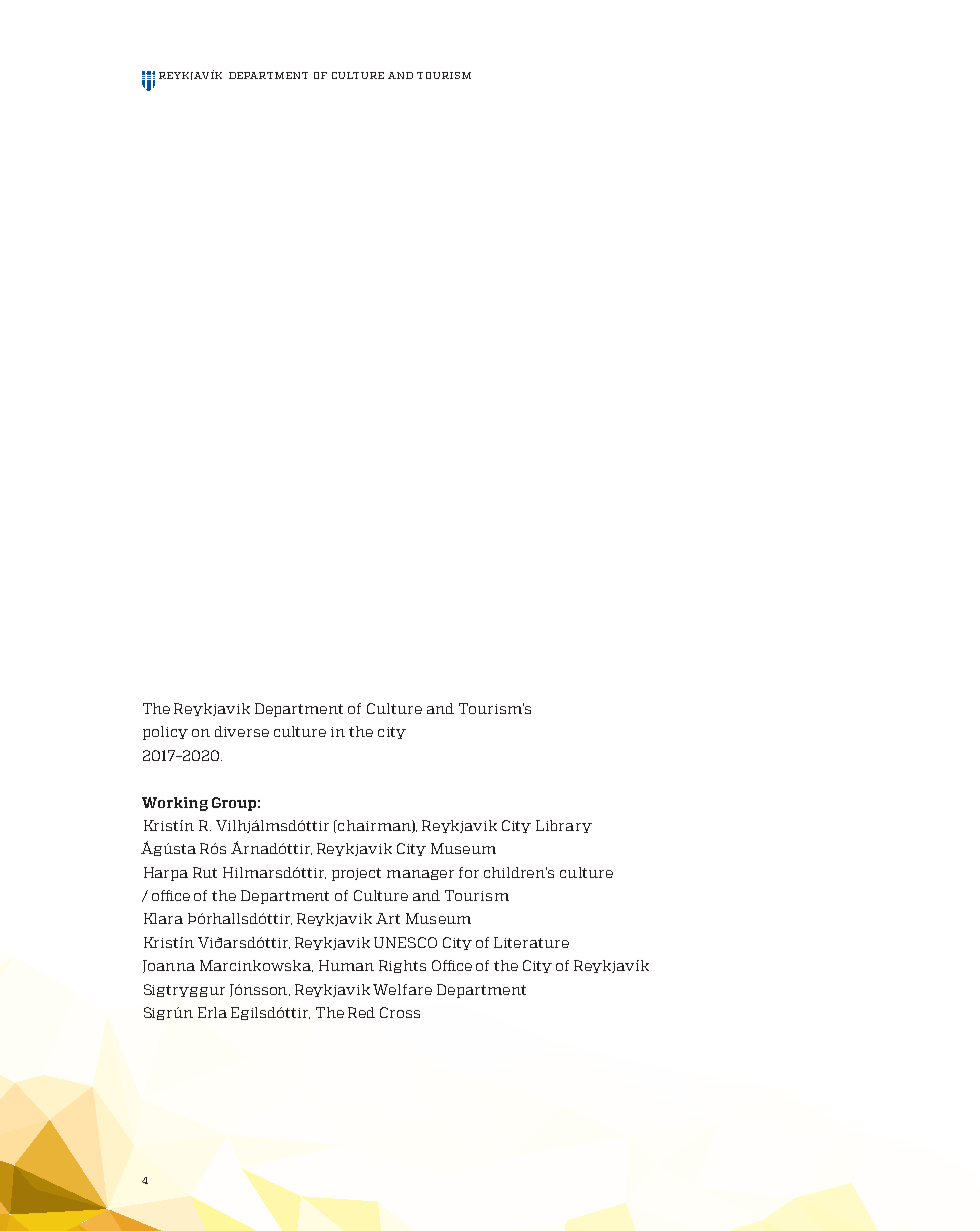 The image size is (980, 1231). I want to click on Red, so click(361, 1012).
